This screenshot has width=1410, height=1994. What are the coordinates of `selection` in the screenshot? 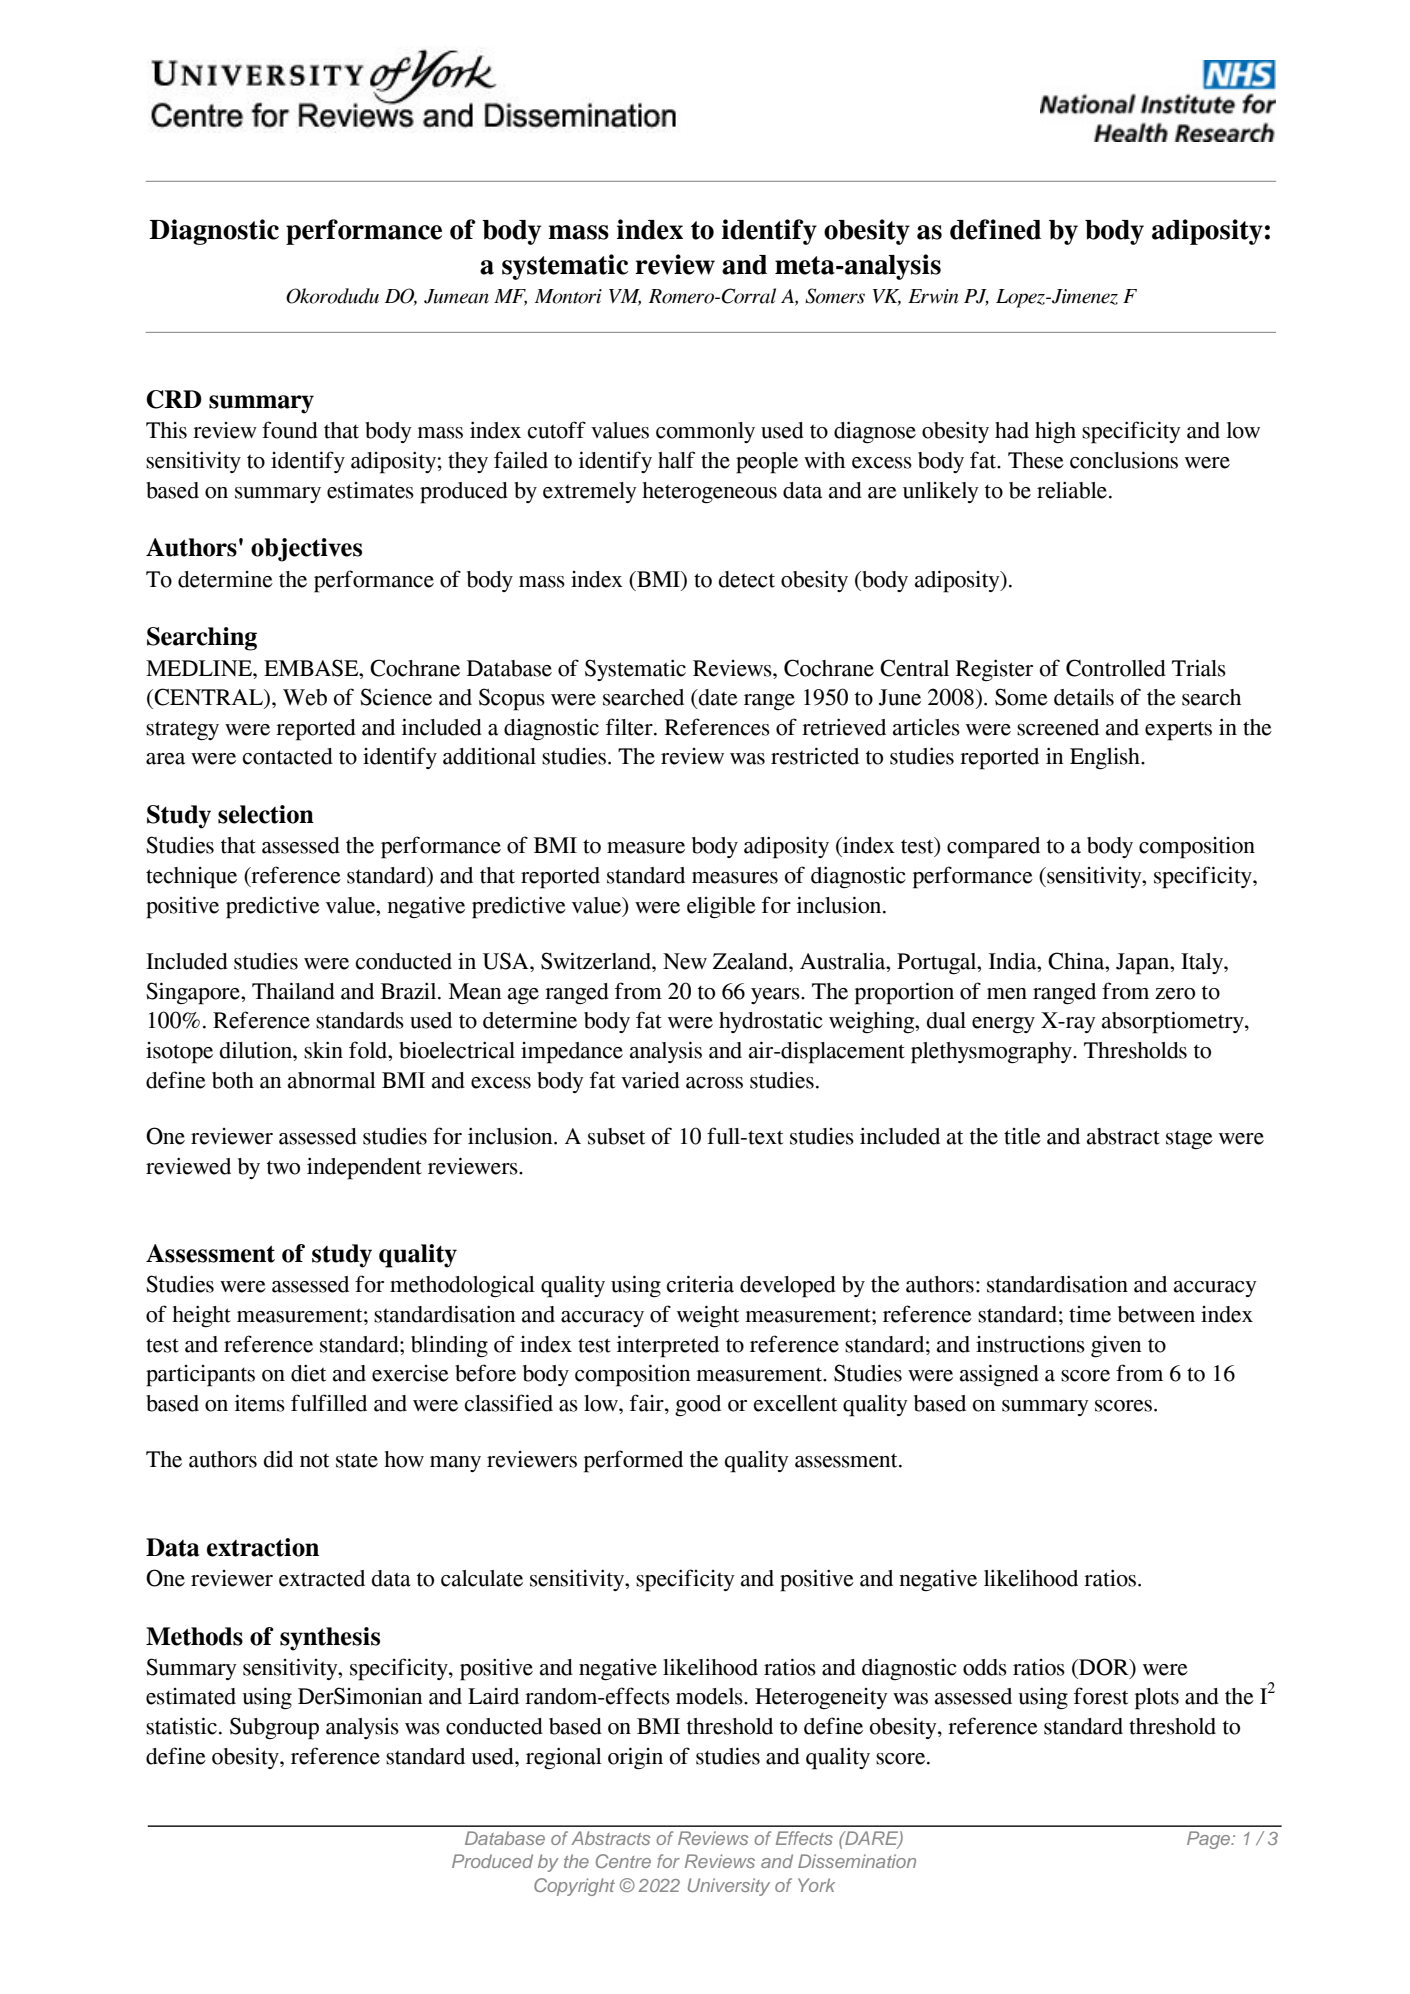 It's located at (266, 814).
